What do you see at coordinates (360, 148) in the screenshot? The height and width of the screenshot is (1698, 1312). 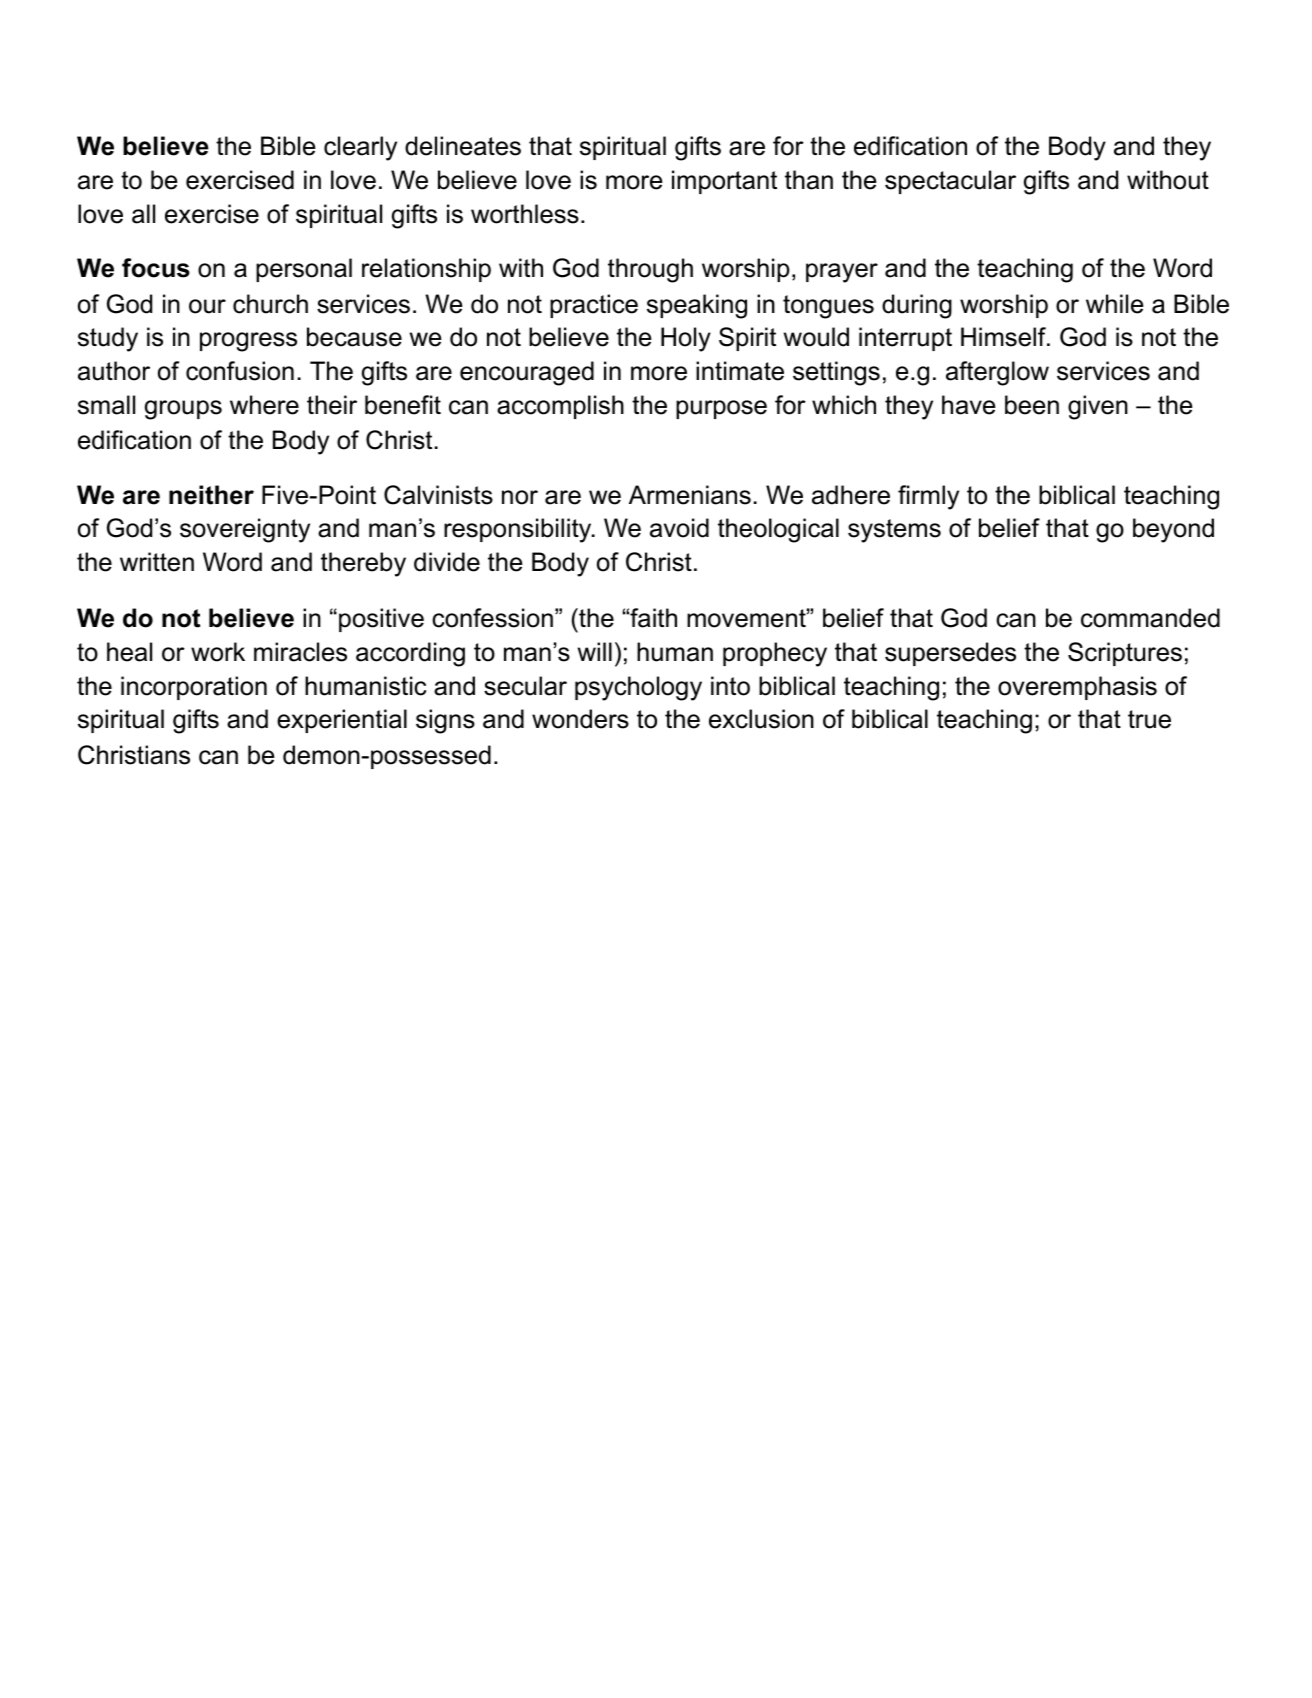 I see `clearly` at bounding box center [360, 148].
